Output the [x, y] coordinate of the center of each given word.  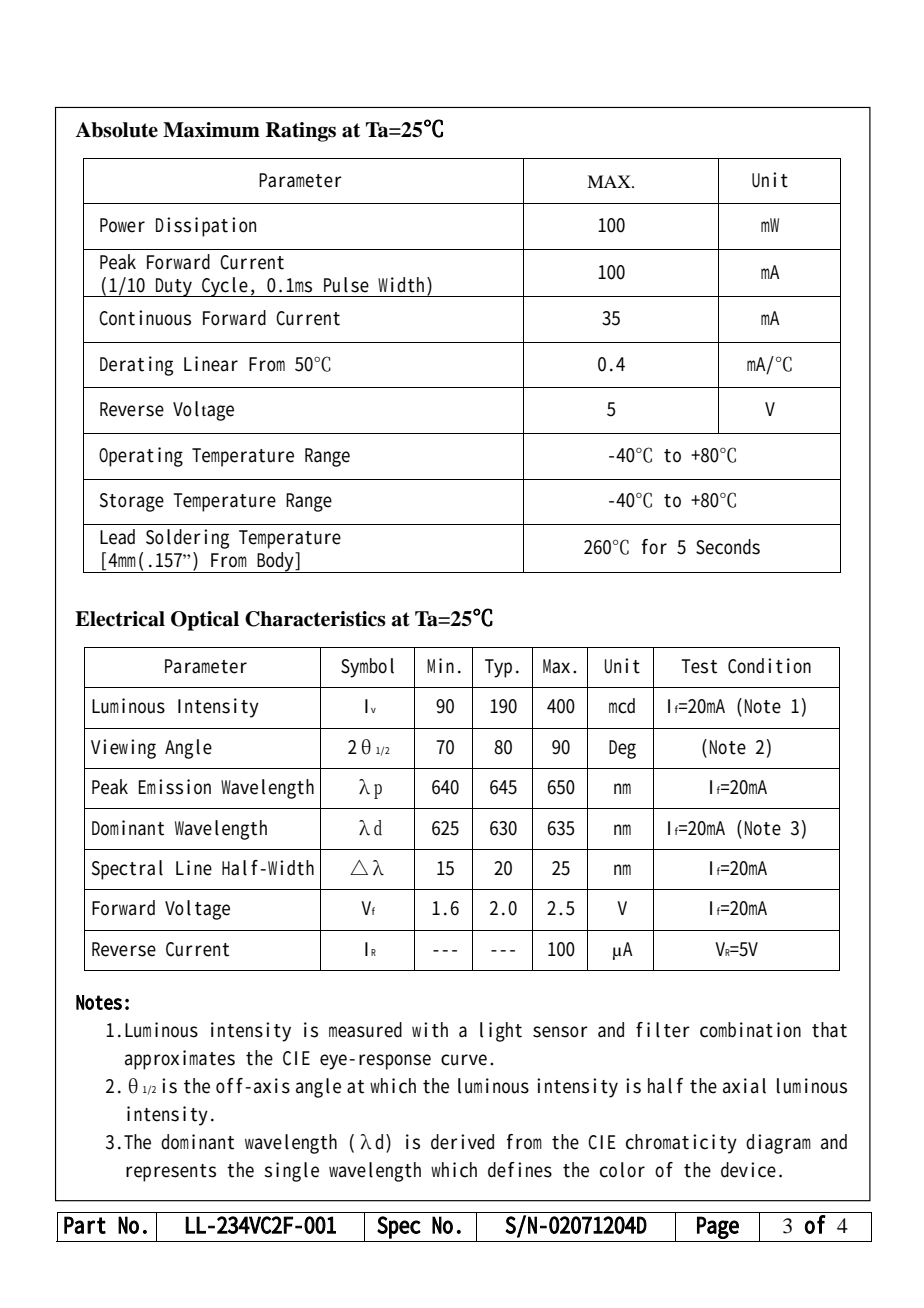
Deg [622, 749]
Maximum [211, 130]
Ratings [301, 132]
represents [171, 1173]
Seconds [728, 547]
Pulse [346, 285]
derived [462, 1142]
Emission [174, 787]
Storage [132, 502]
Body [276, 562]
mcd [622, 706]
